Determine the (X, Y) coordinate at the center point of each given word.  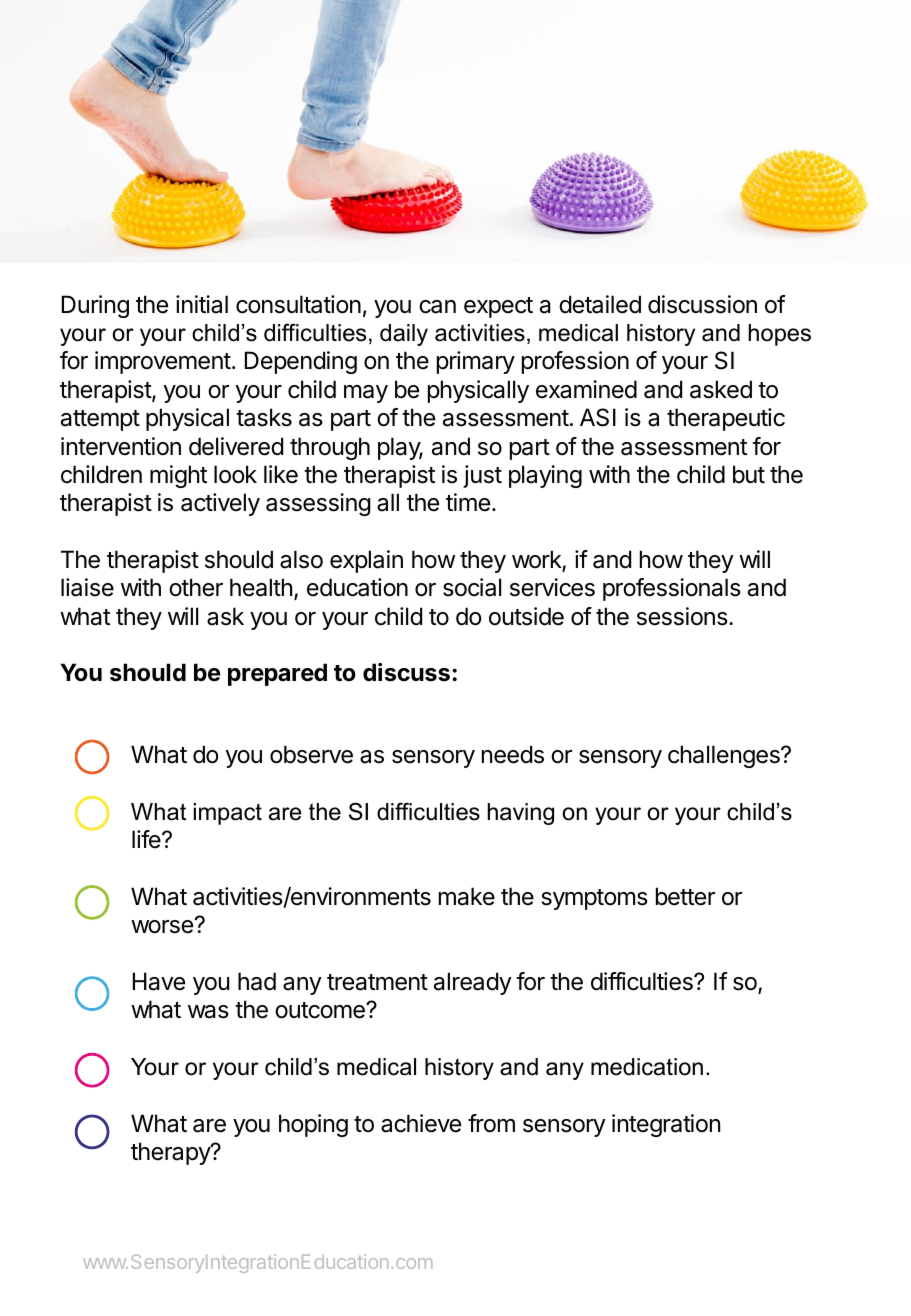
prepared (277, 674)
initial (202, 304)
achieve (421, 1123)
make (467, 896)
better (685, 896)
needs (513, 754)
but (749, 474)
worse (162, 927)
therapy (171, 1153)
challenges (725, 756)
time (468, 502)
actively (220, 504)
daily (404, 335)
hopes (780, 335)
